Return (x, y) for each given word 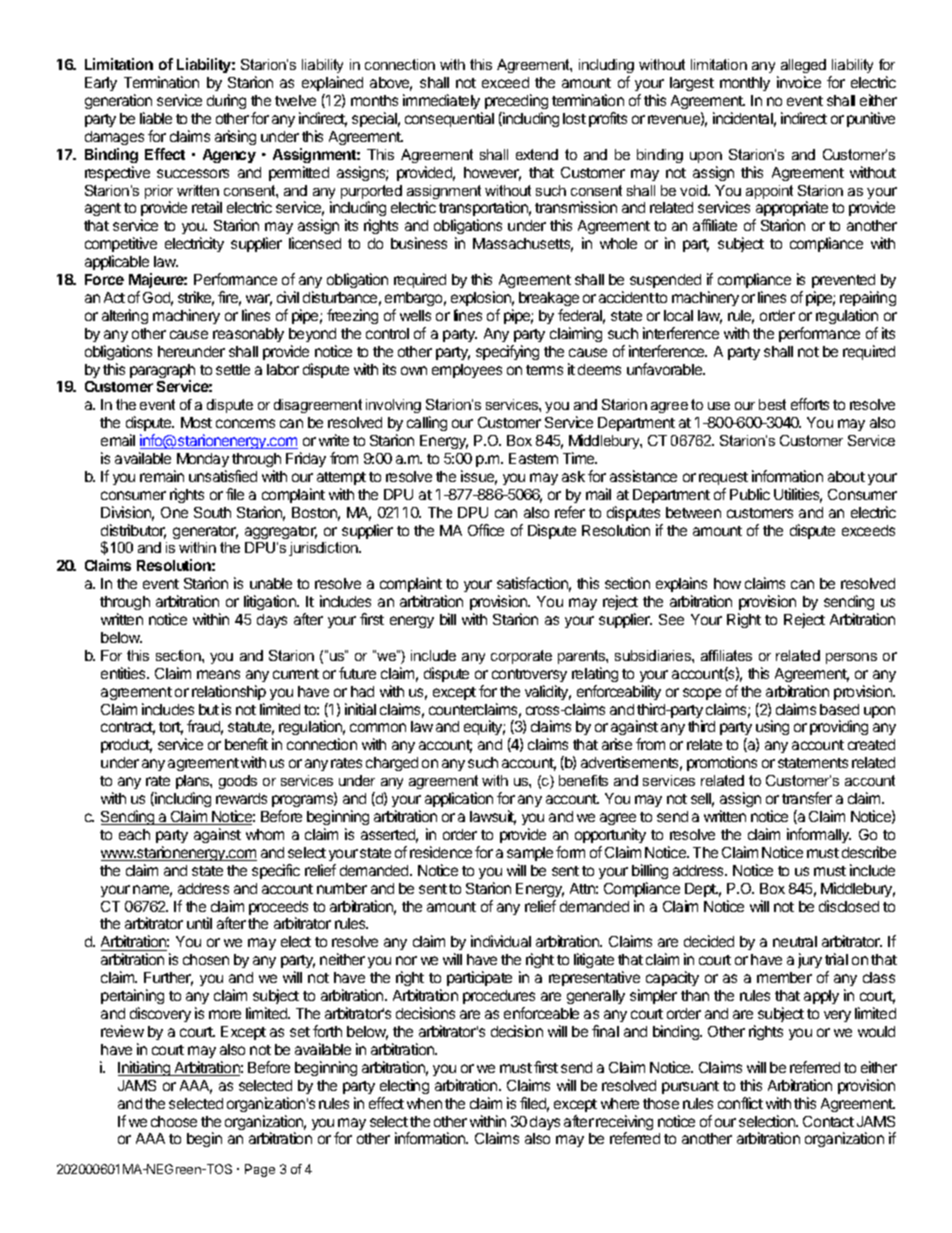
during (226, 101)
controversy (529, 675)
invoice (799, 82)
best (772, 404)
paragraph (162, 372)
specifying (507, 352)
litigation (271, 602)
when (424, 1103)
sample (530, 854)
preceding (516, 101)
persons (851, 658)
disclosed (849, 906)
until (199, 923)
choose (174, 1121)
